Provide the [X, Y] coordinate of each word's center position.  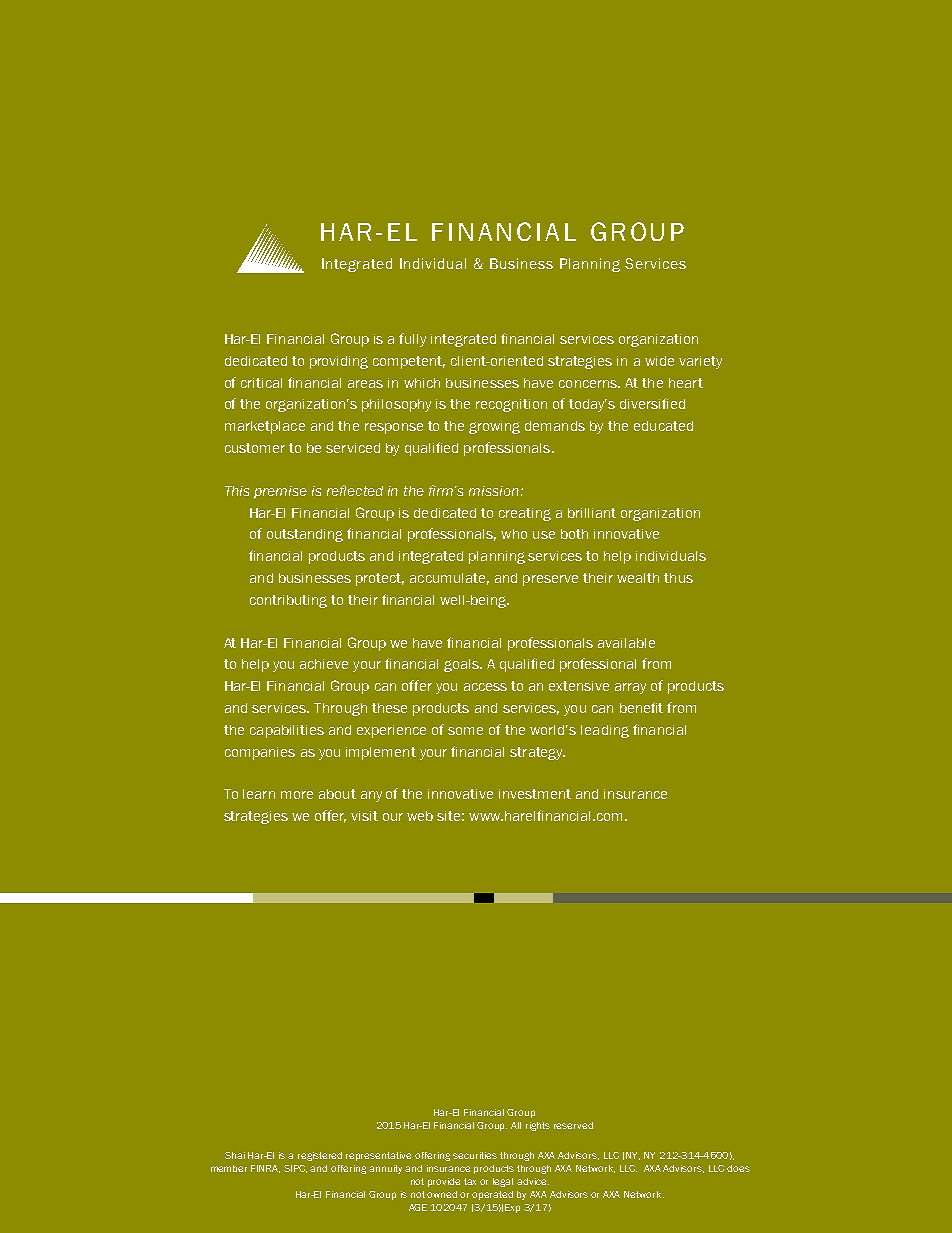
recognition [511, 405]
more [297, 795]
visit [364, 816]
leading [605, 731]
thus [678, 578]
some [465, 731]
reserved [573, 1125]
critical [261, 383]
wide [659, 361]
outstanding [305, 535]
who [514, 534]
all [516, 1125]
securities [475, 1155]
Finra [265, 1169]
